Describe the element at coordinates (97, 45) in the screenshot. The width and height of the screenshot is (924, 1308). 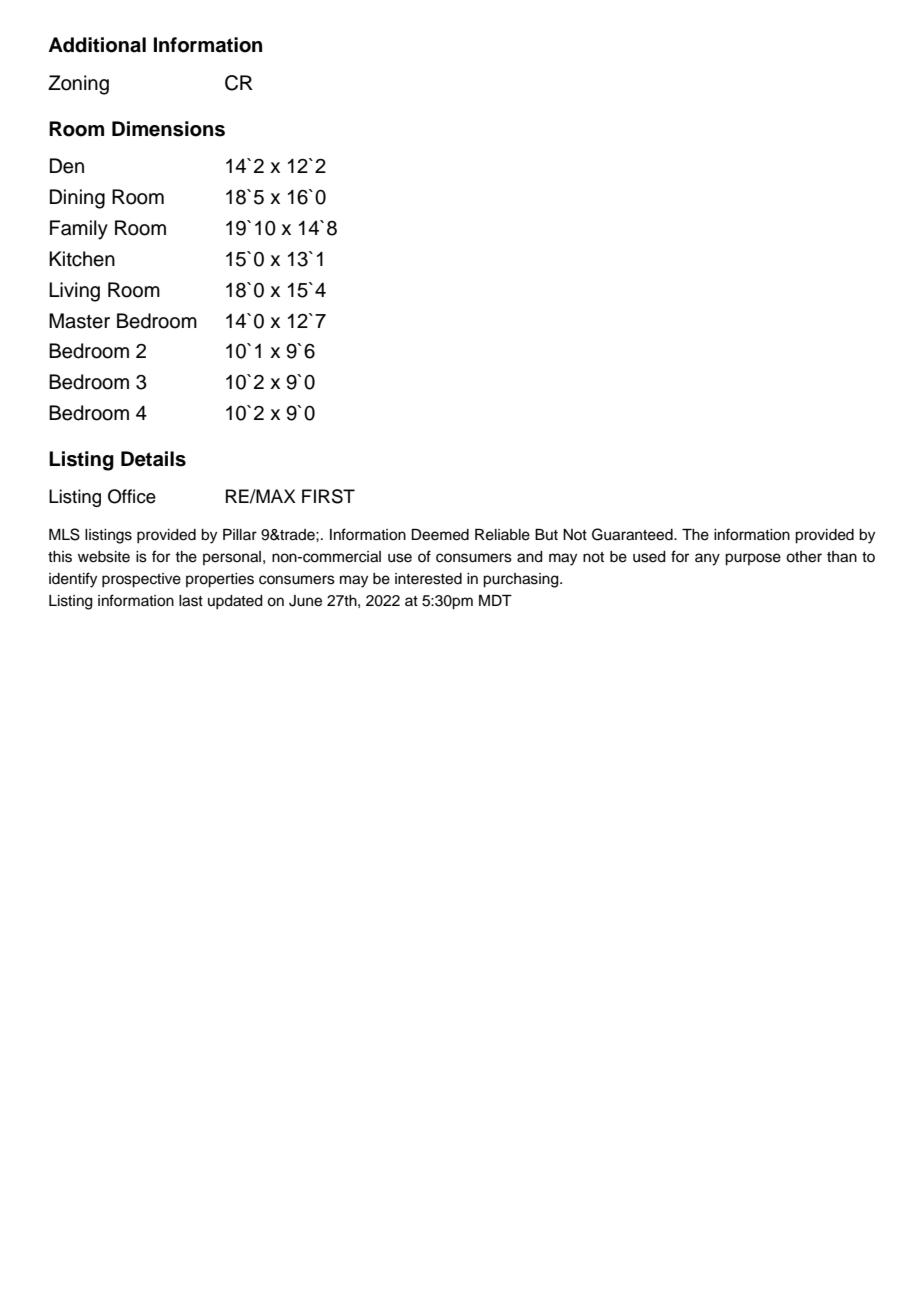
I see `Additional` at that location.
